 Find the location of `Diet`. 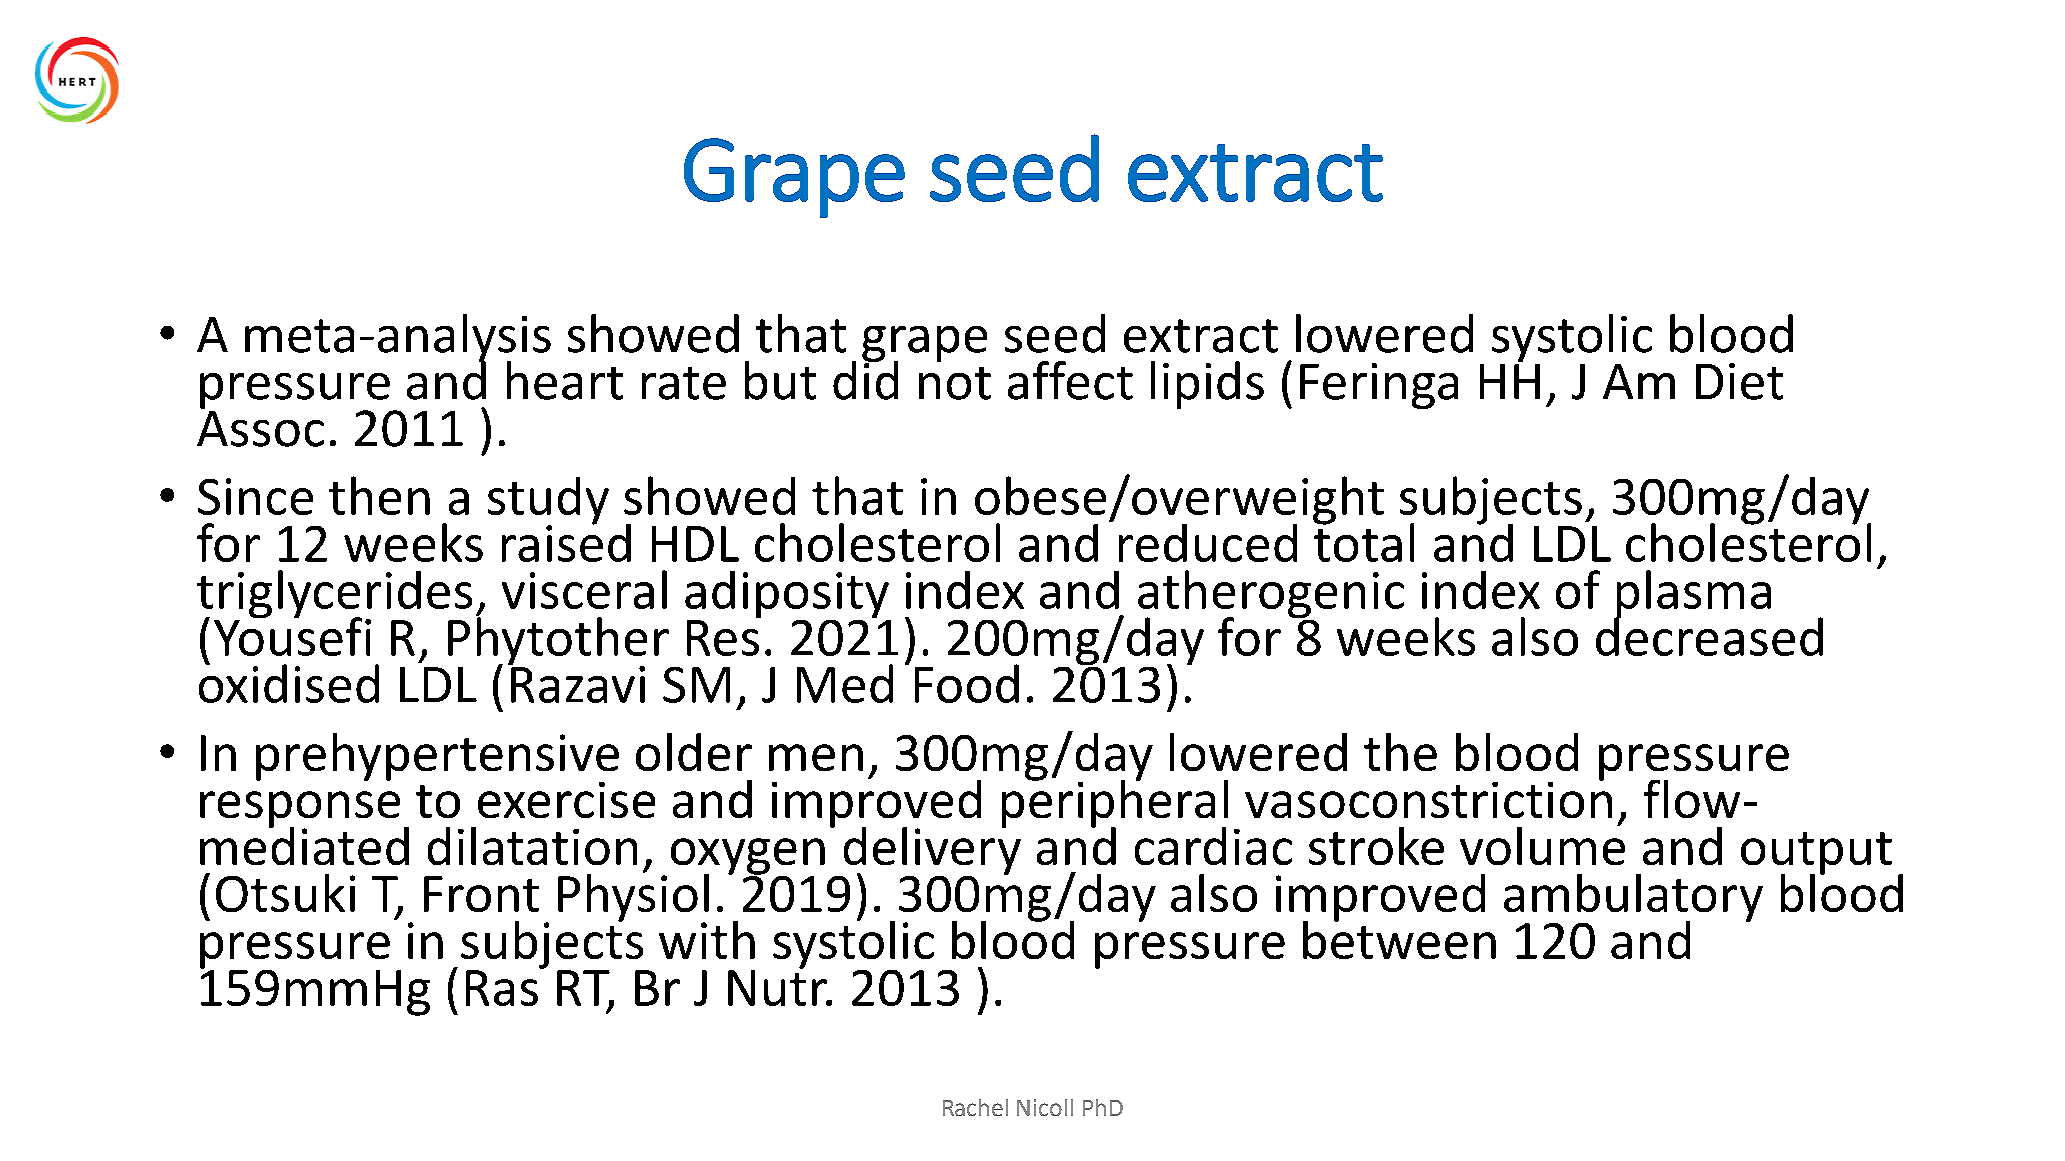

Diet is located at coordinates (1739, 381).
